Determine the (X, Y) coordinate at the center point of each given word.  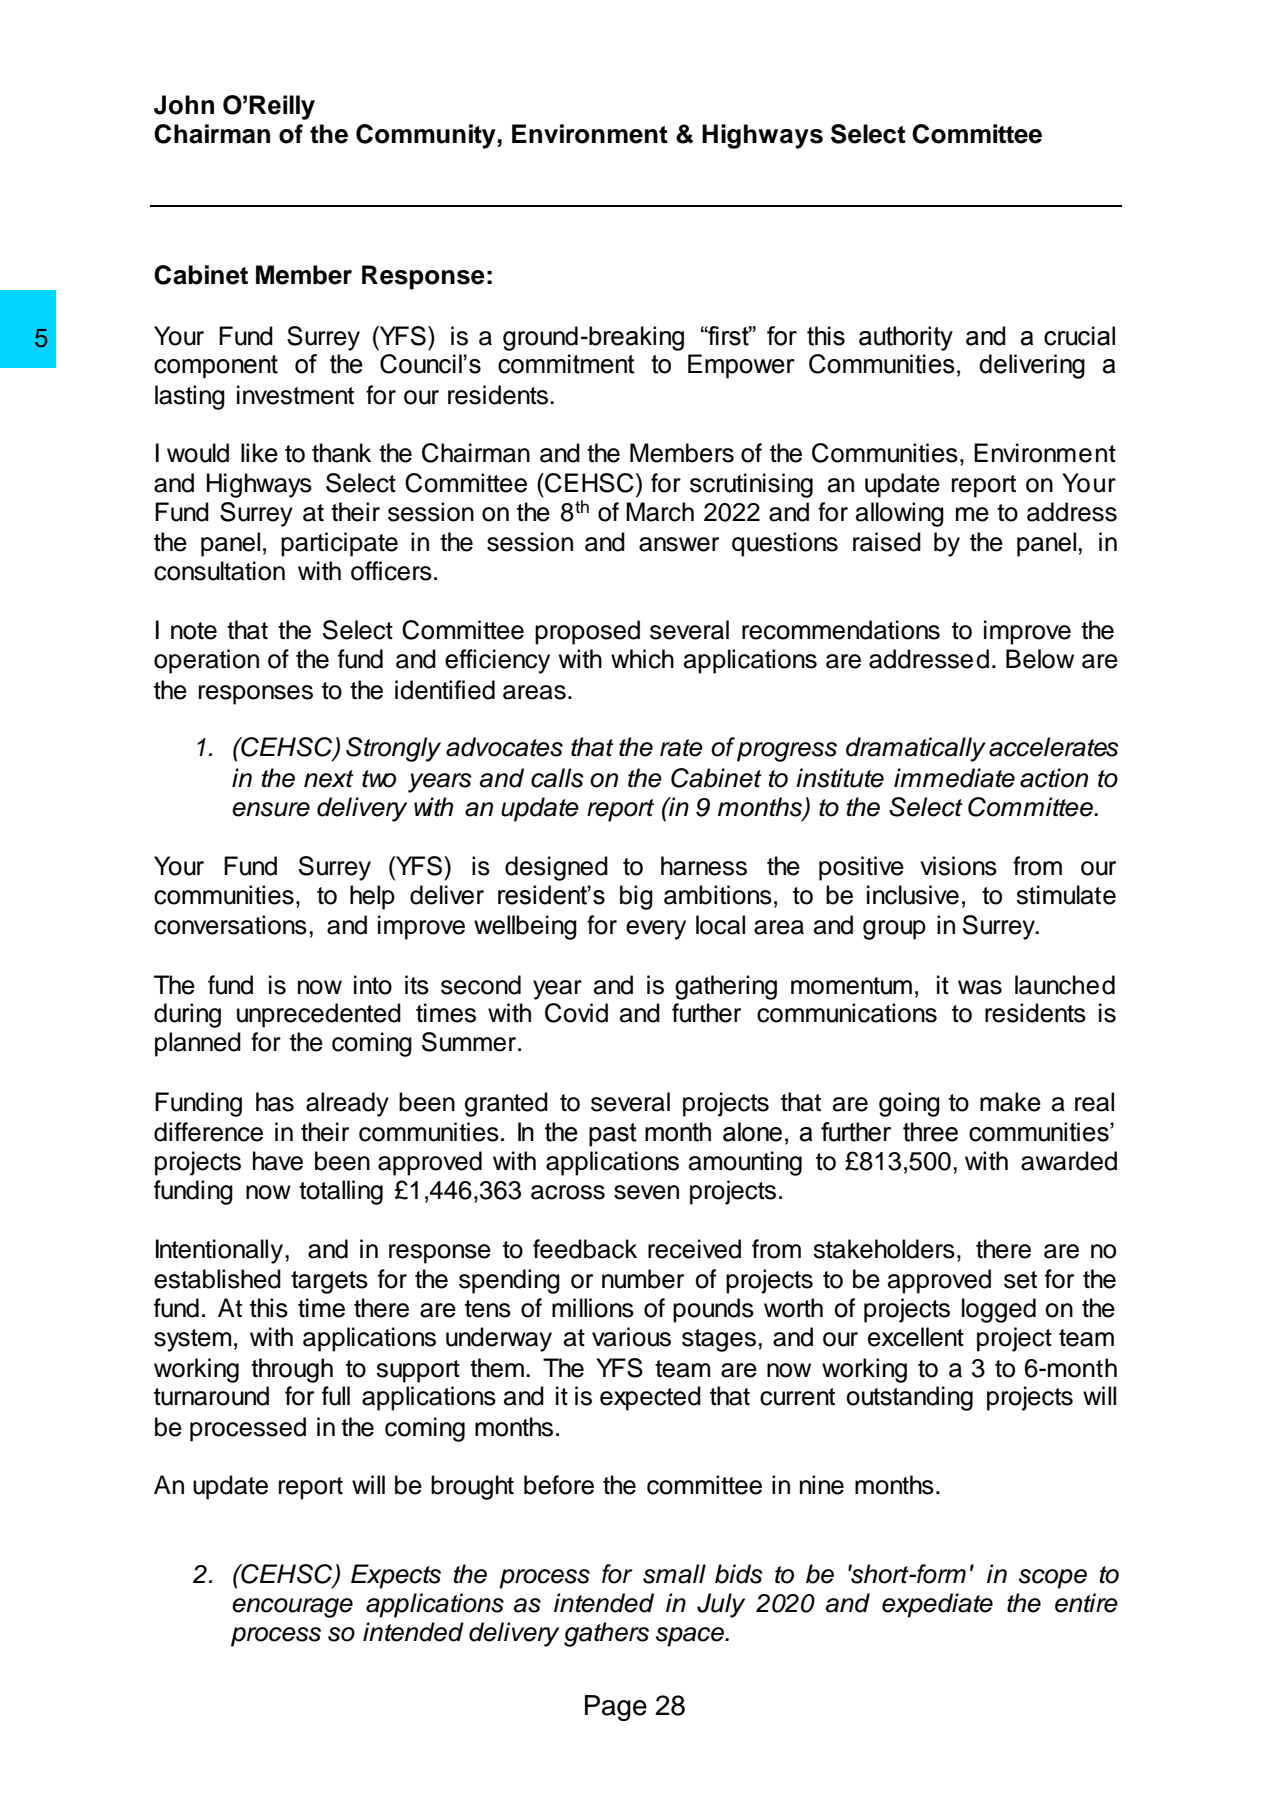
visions (958, 866)
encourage (292, 1608)
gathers (606, 1634)
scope (1053, 1579)
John (184, 105)
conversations (230, 925)
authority (906, 338)
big (636, 897)
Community (426, 136)
